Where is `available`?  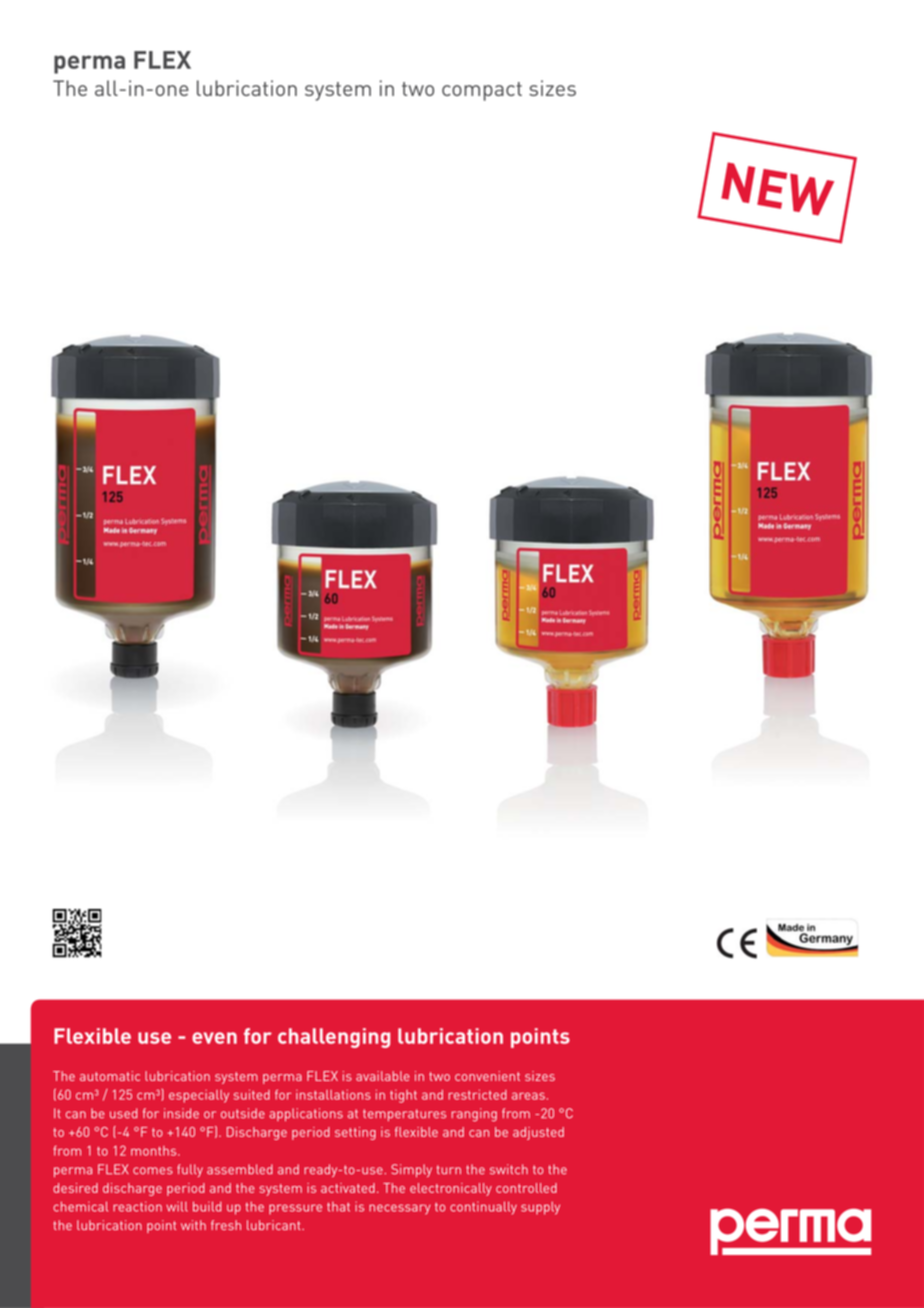
available is located at coordinates (383, 1076).
